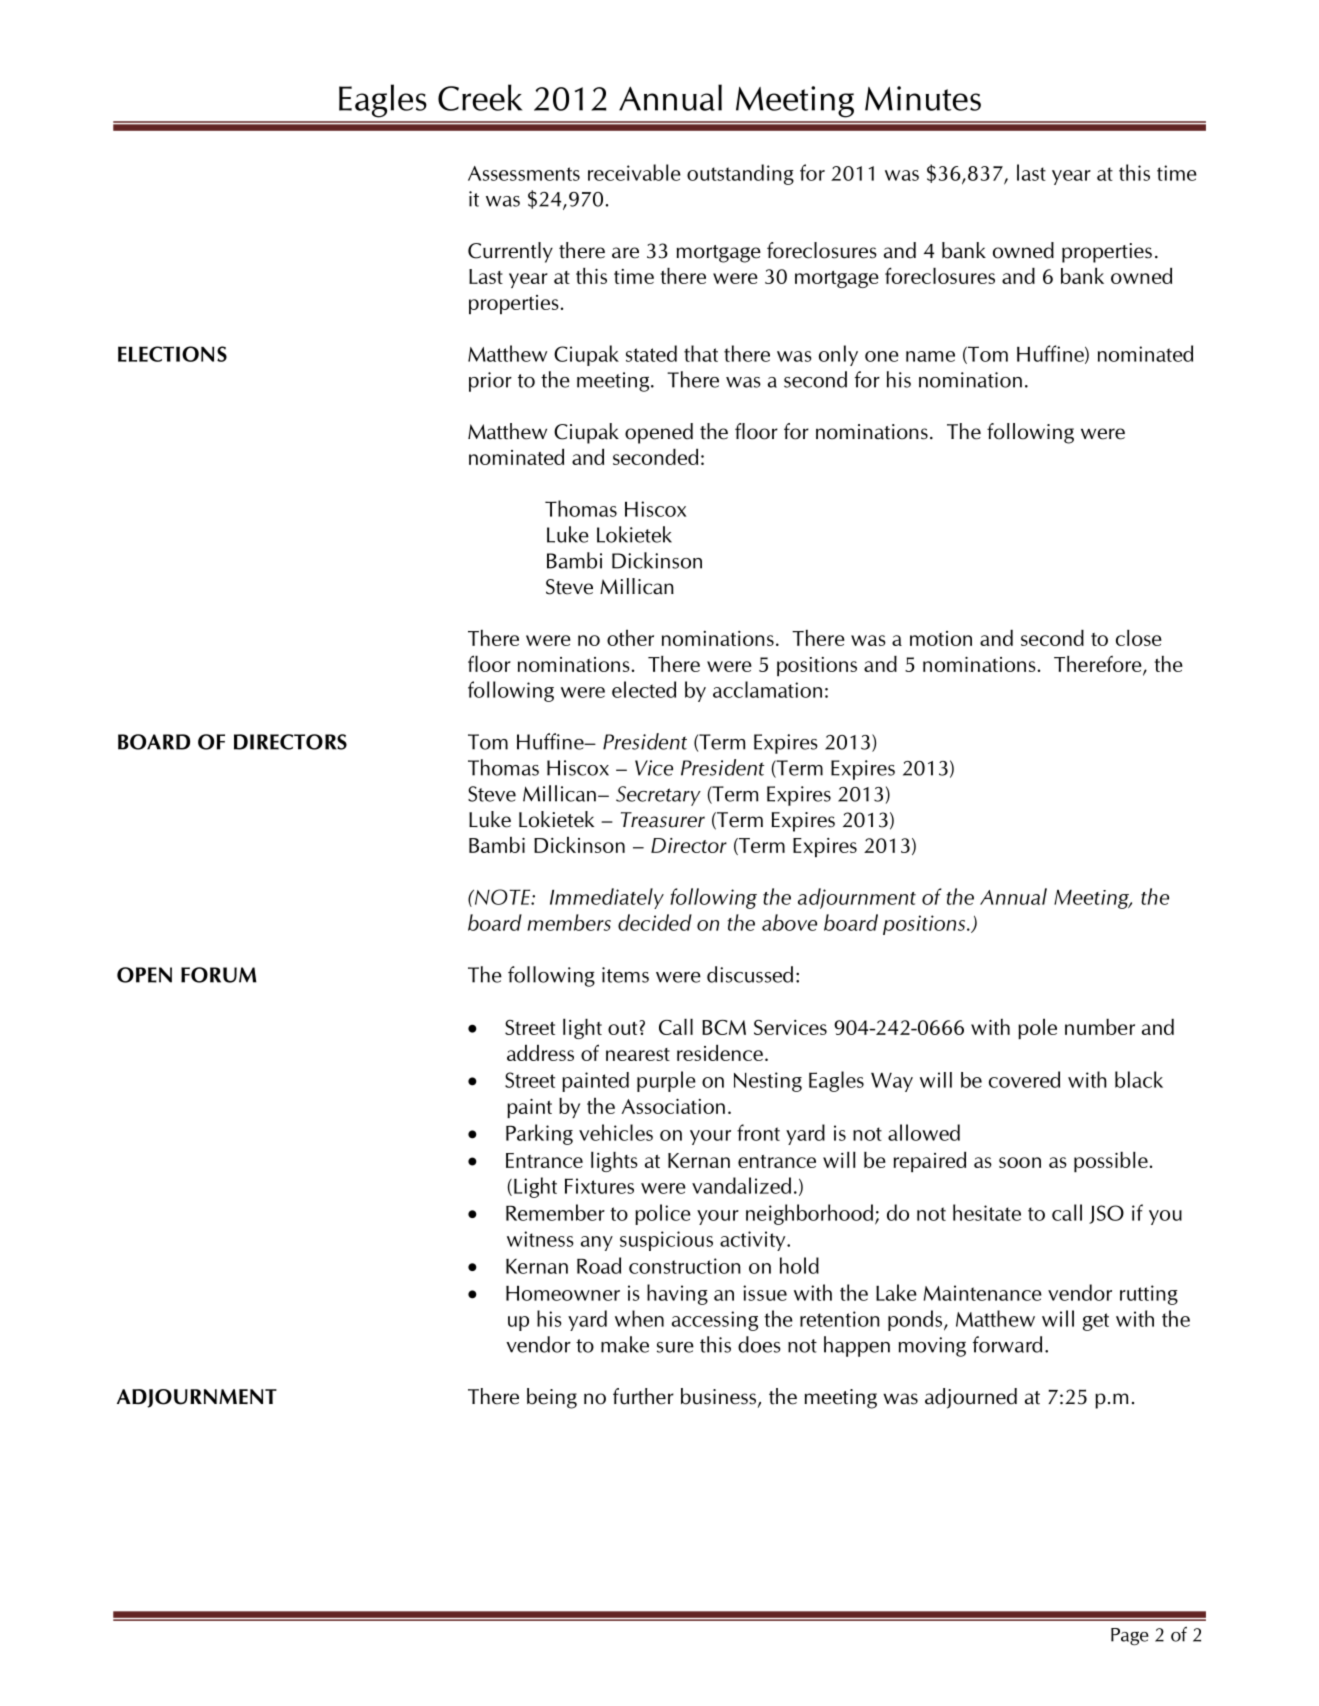 This image has width=1319, height=1706. What do you see at coordinates (987, 1212) in the image?
I see `hesitate` at bounding box center [987, 1212].
